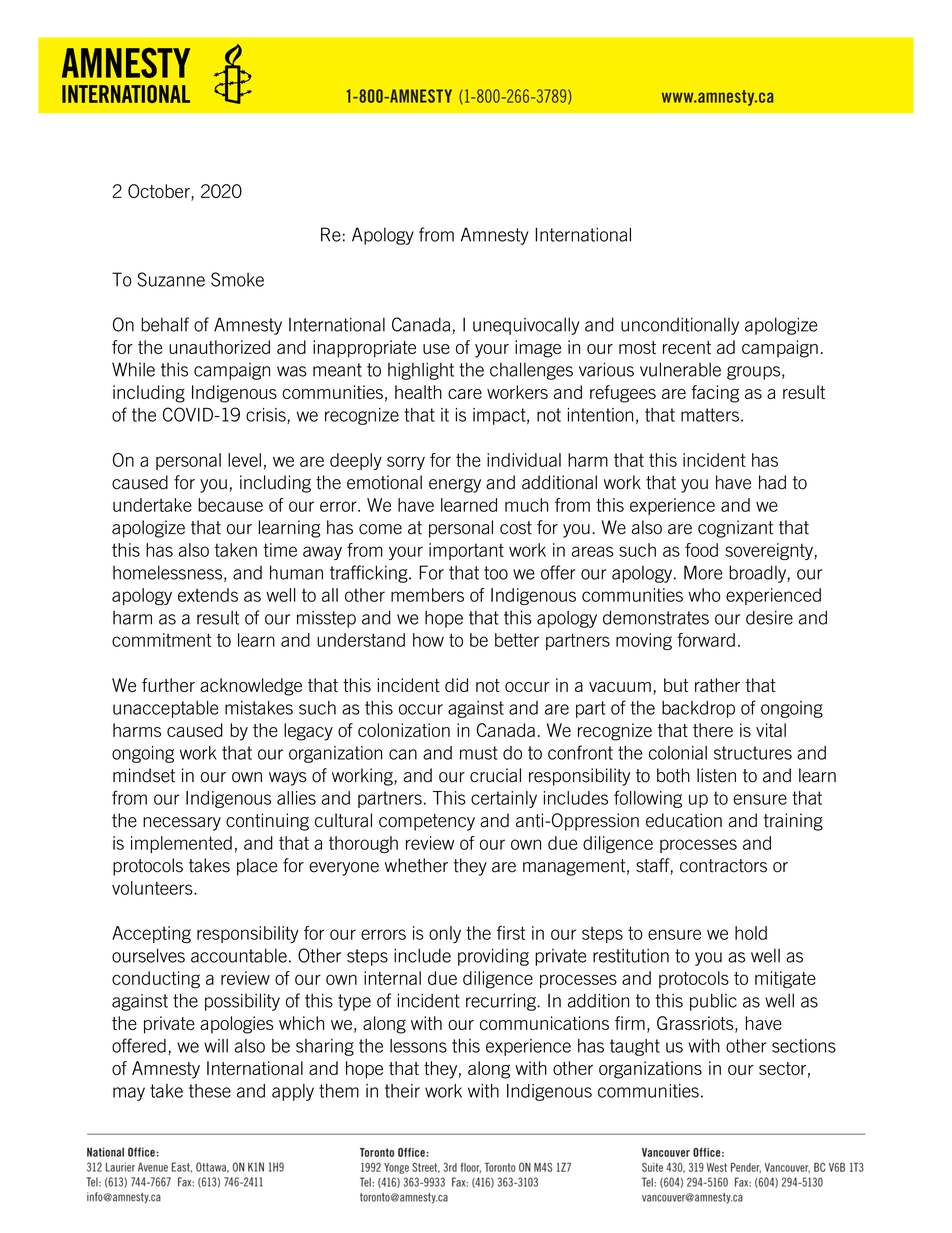 This screenshot has width=952, height=1233. What do you see at coordinates (456, 685) in the screenshot?
I see `did` at bounding box center [456, 685].
